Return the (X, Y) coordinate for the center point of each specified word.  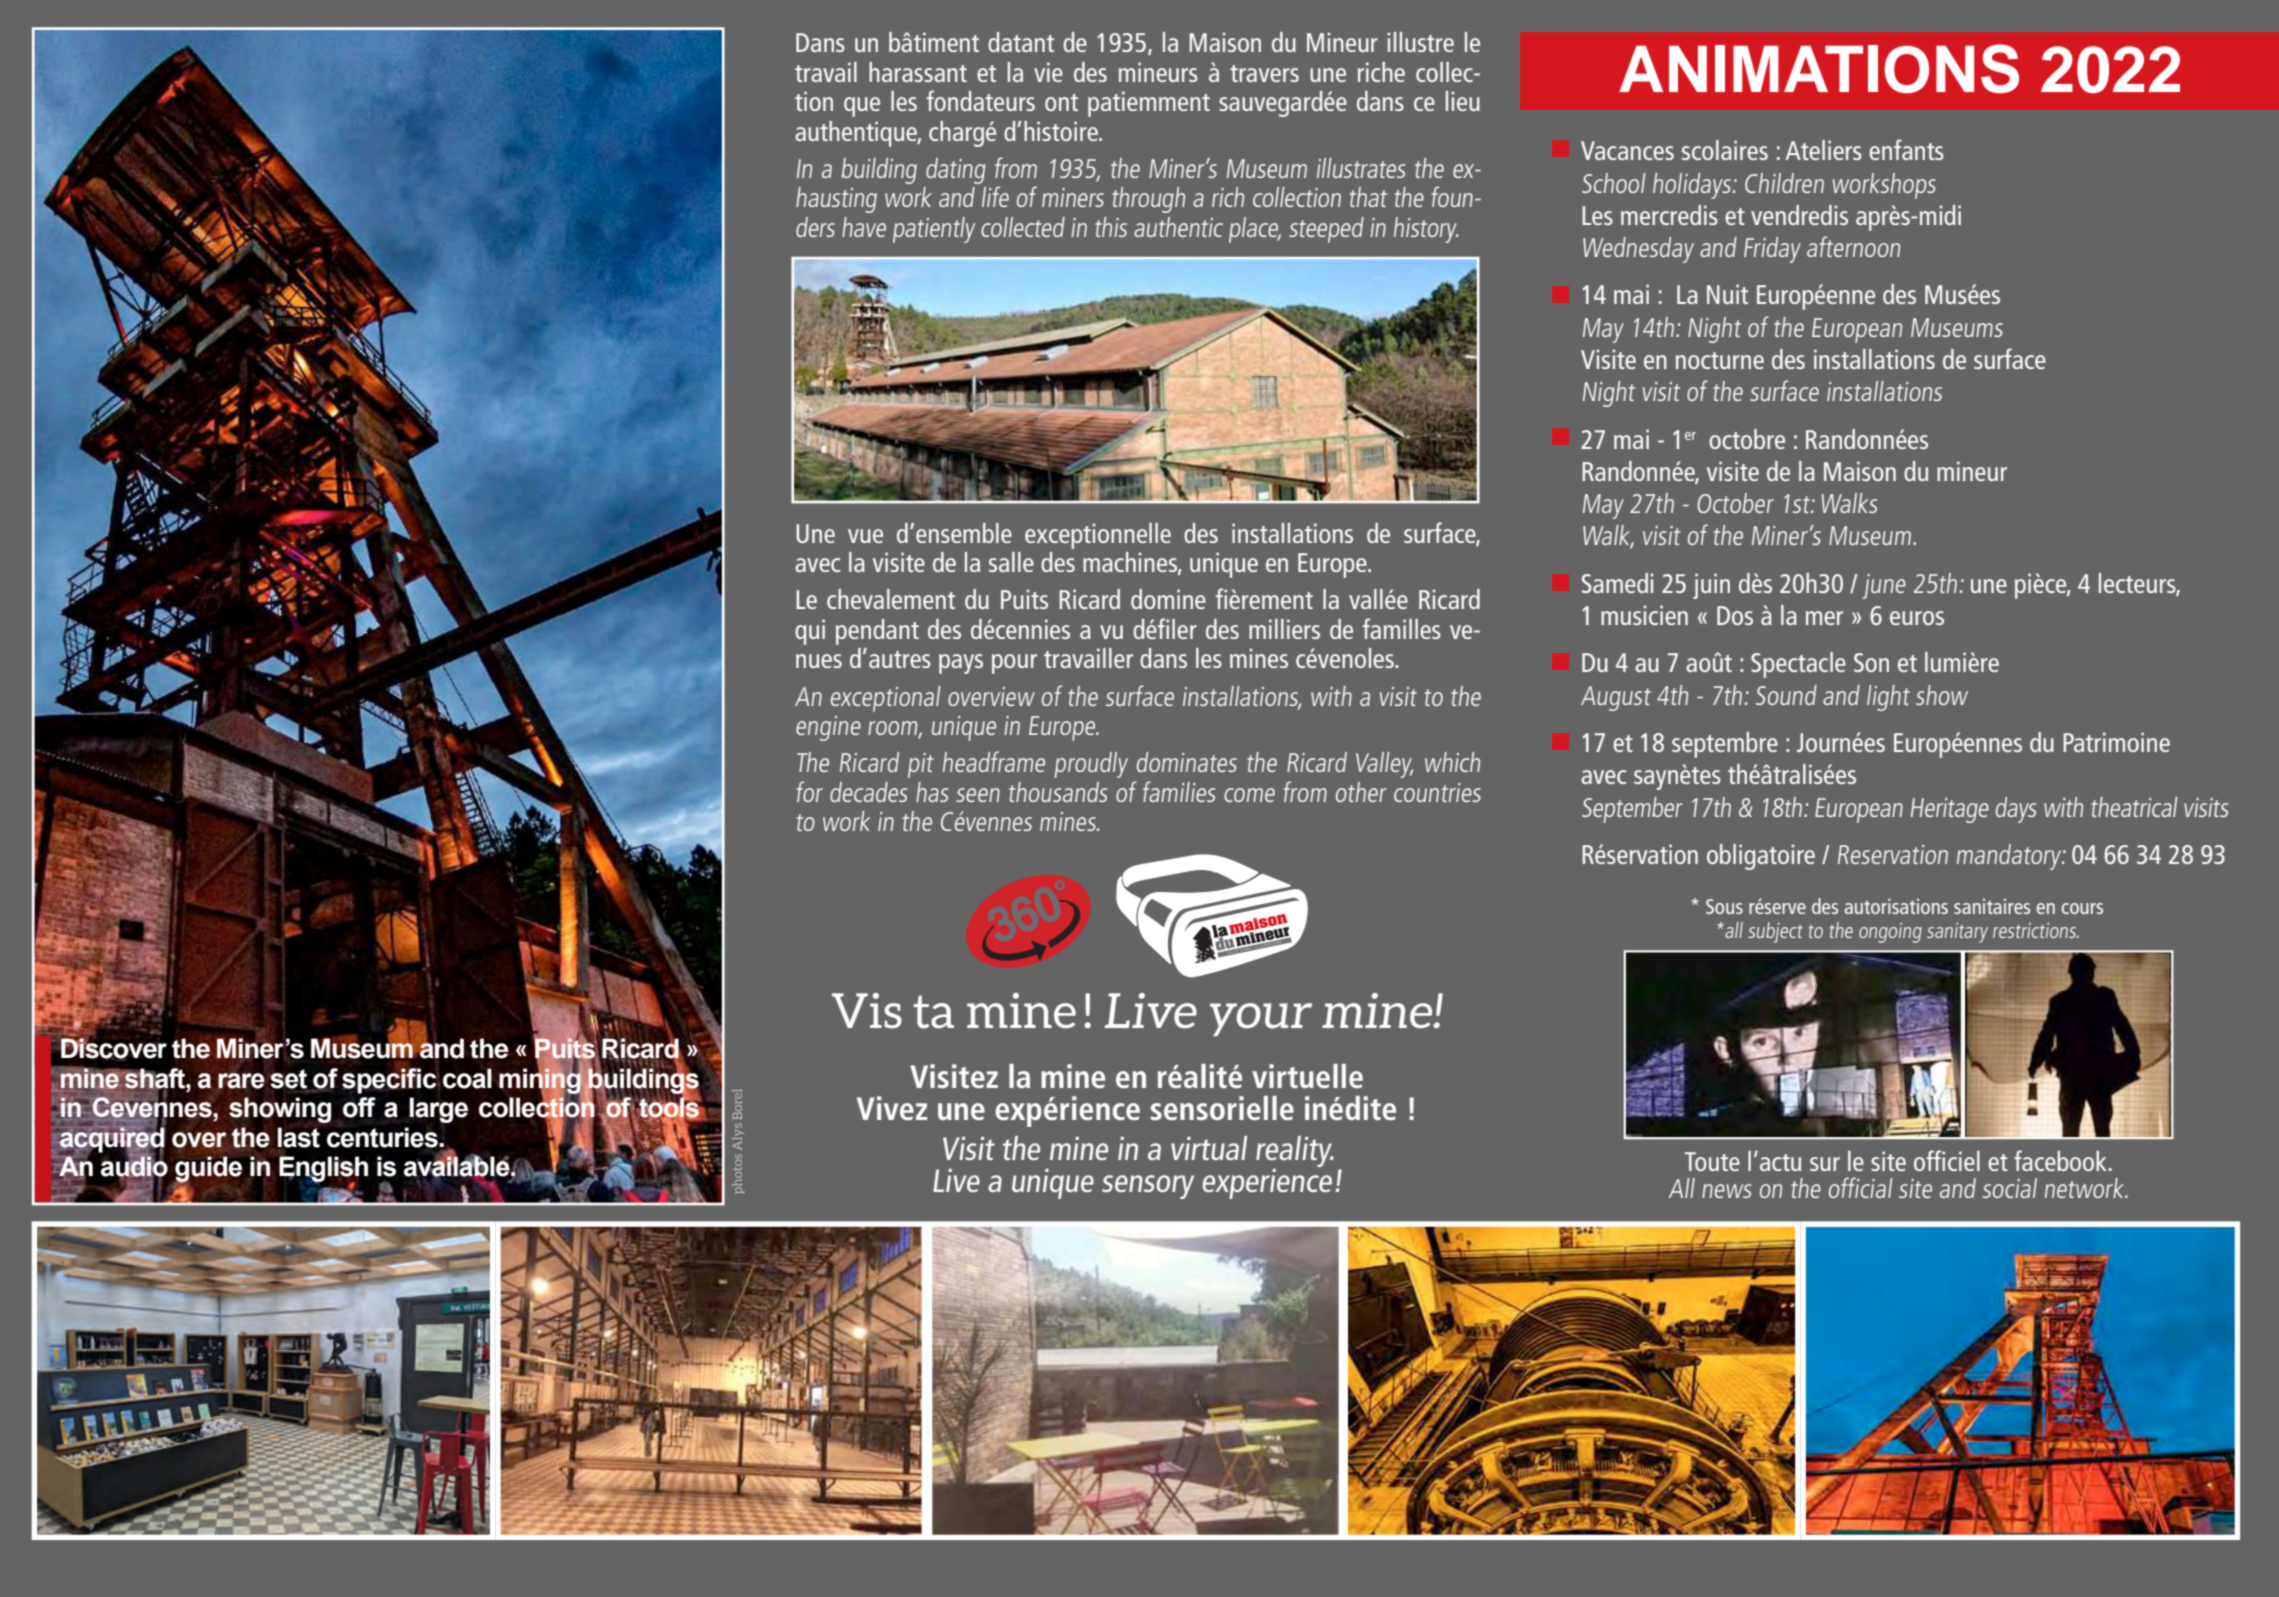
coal (467, 1078)
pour (1014, 664)
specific (389, 1079)
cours (2082, 908)
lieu (1463, 101)
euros (1917, 618)
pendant (877, 632)
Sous (1724, 906)
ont (1061, 102)
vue (865, 536)
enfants (1906, 149)
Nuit (1727, 294)
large (438, 1110)
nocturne (1720, 360)
